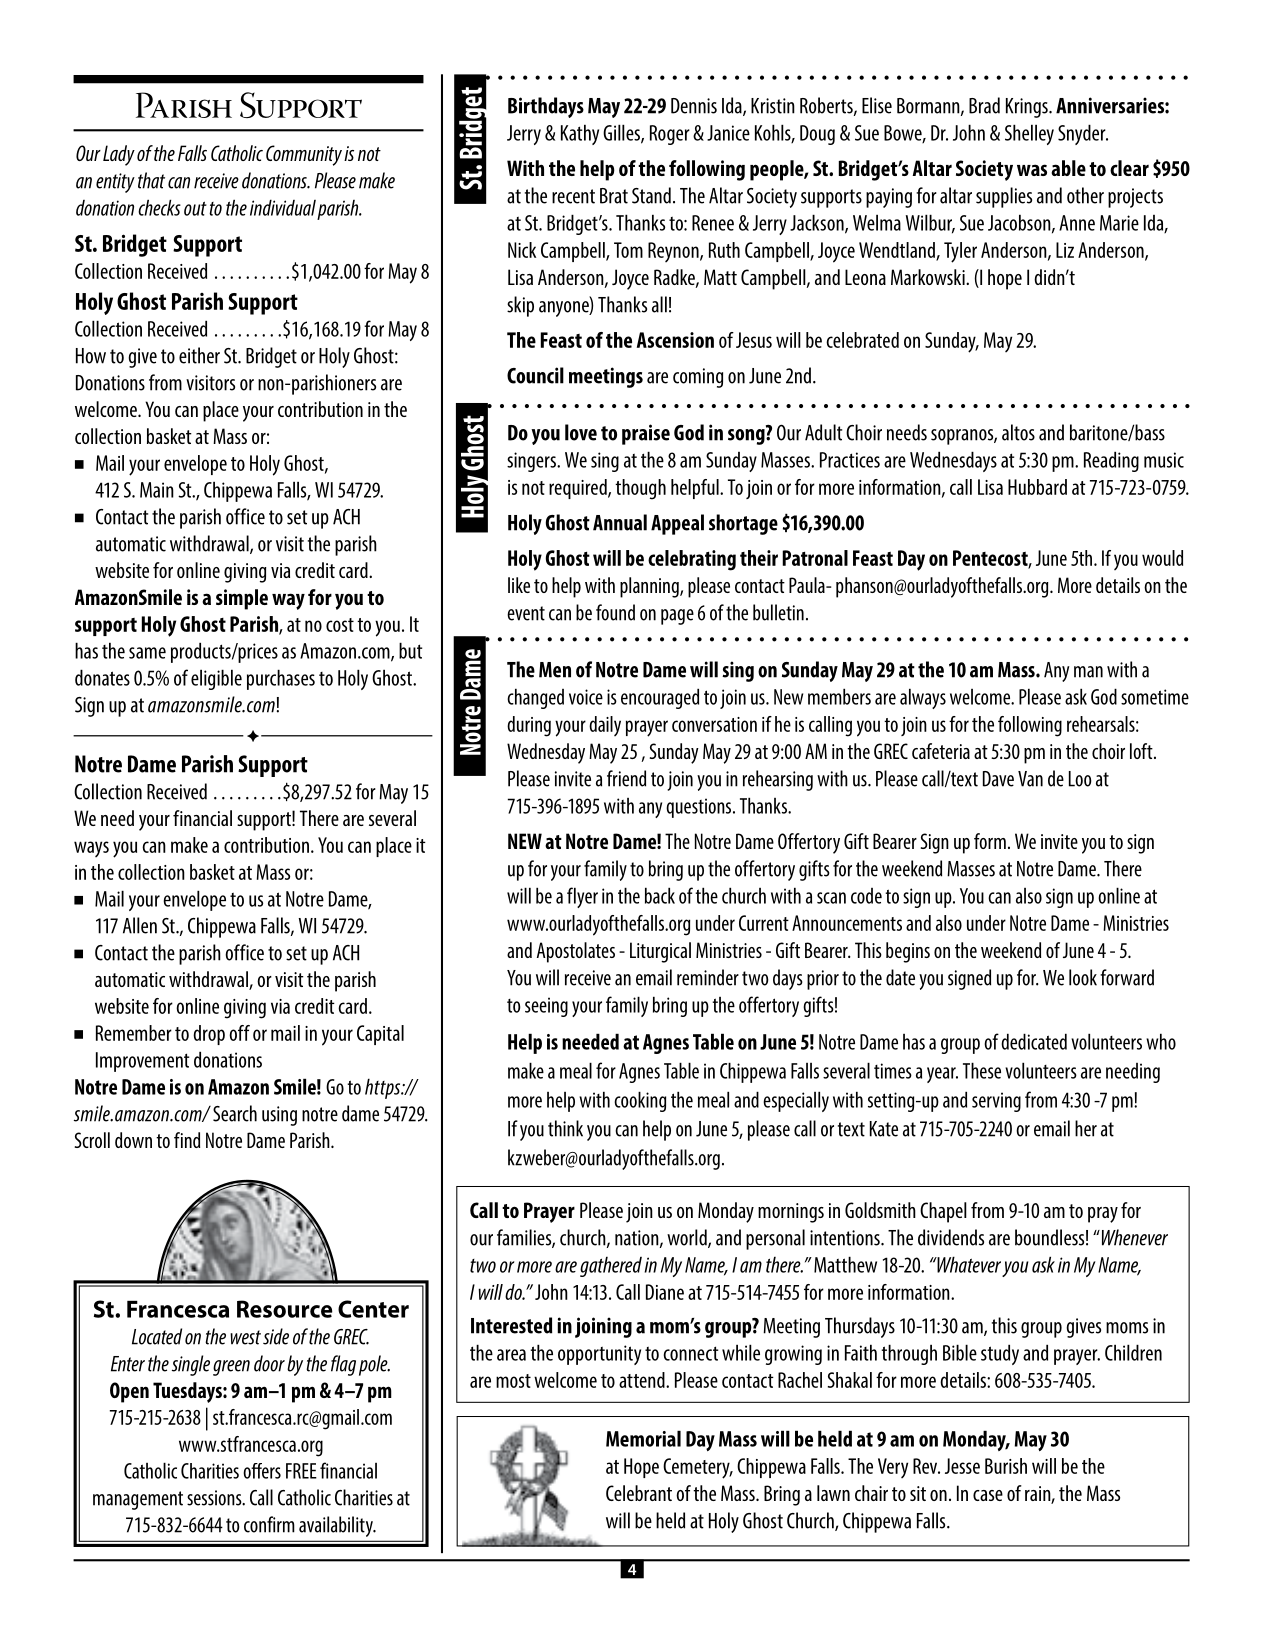  What do you see at coordinates (1083, 977) in the image?
I see `look` at bounding box center [1083, 977].
